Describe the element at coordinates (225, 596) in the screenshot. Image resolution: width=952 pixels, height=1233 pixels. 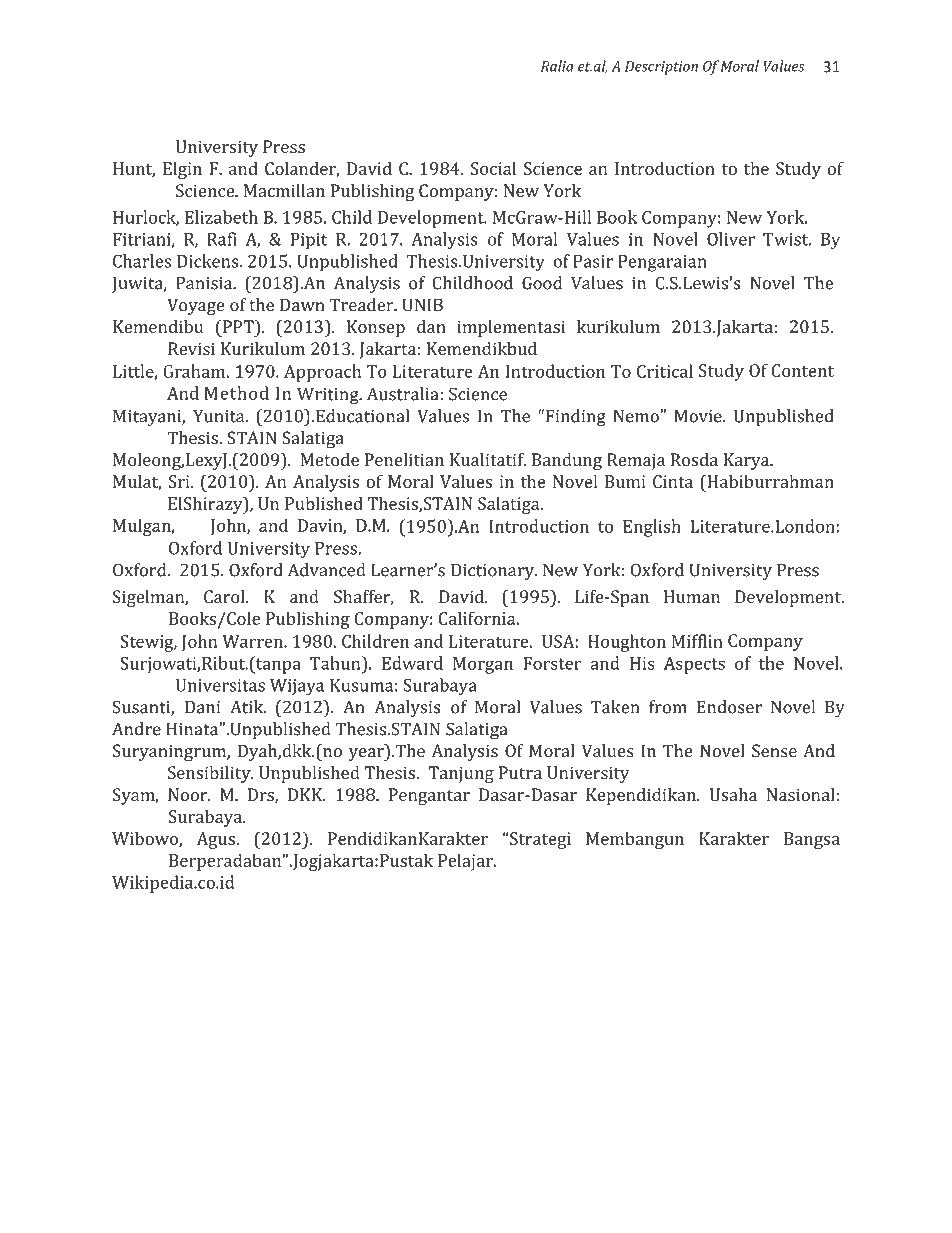
I see `Carol` at that location.
